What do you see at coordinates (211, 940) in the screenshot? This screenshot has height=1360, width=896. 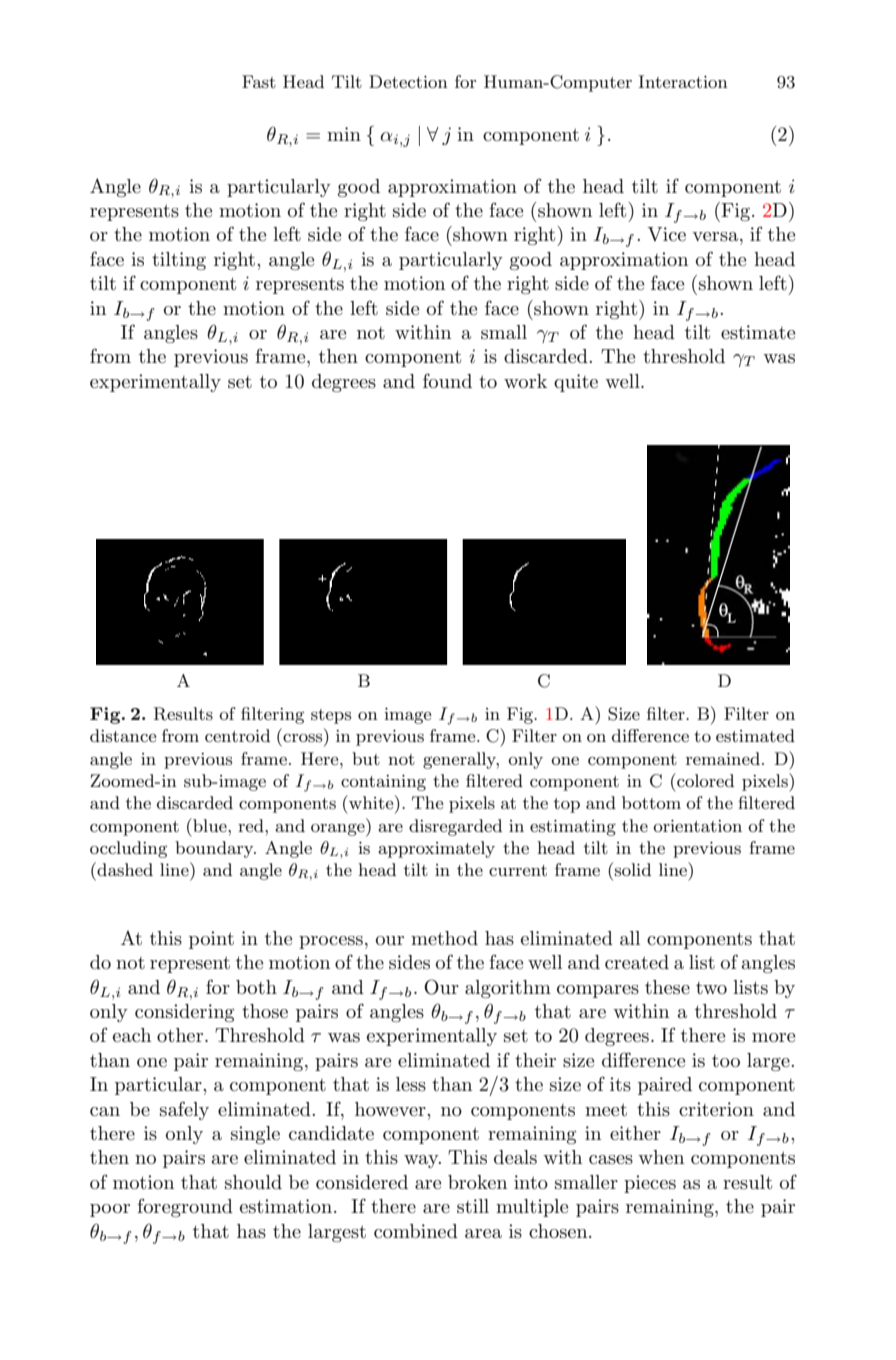 I see `point` at bounding box center [211, 940].
